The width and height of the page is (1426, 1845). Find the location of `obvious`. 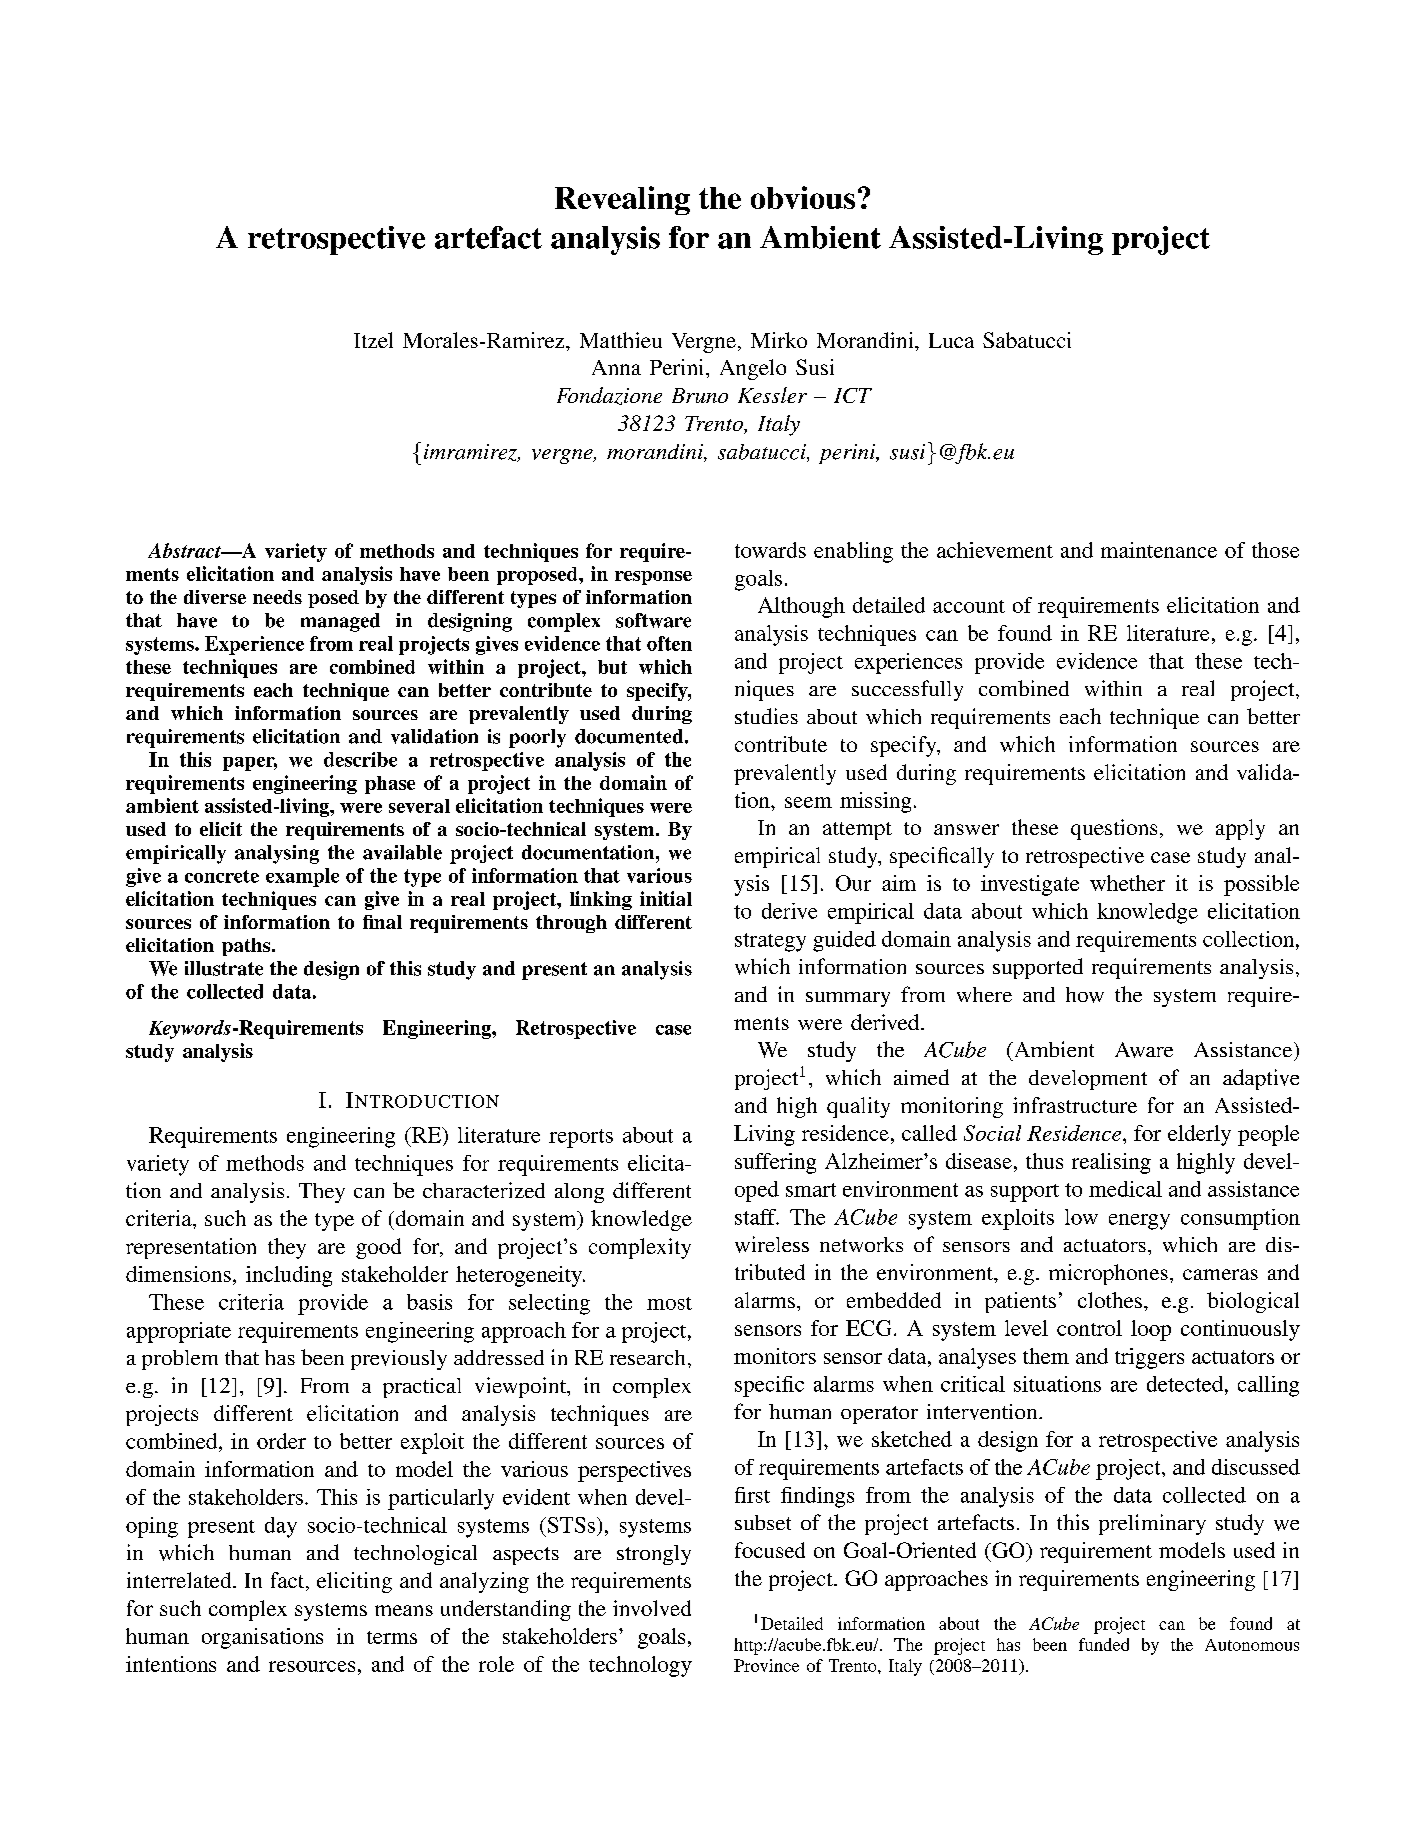

obvious is located at coordinates (803, 197).
